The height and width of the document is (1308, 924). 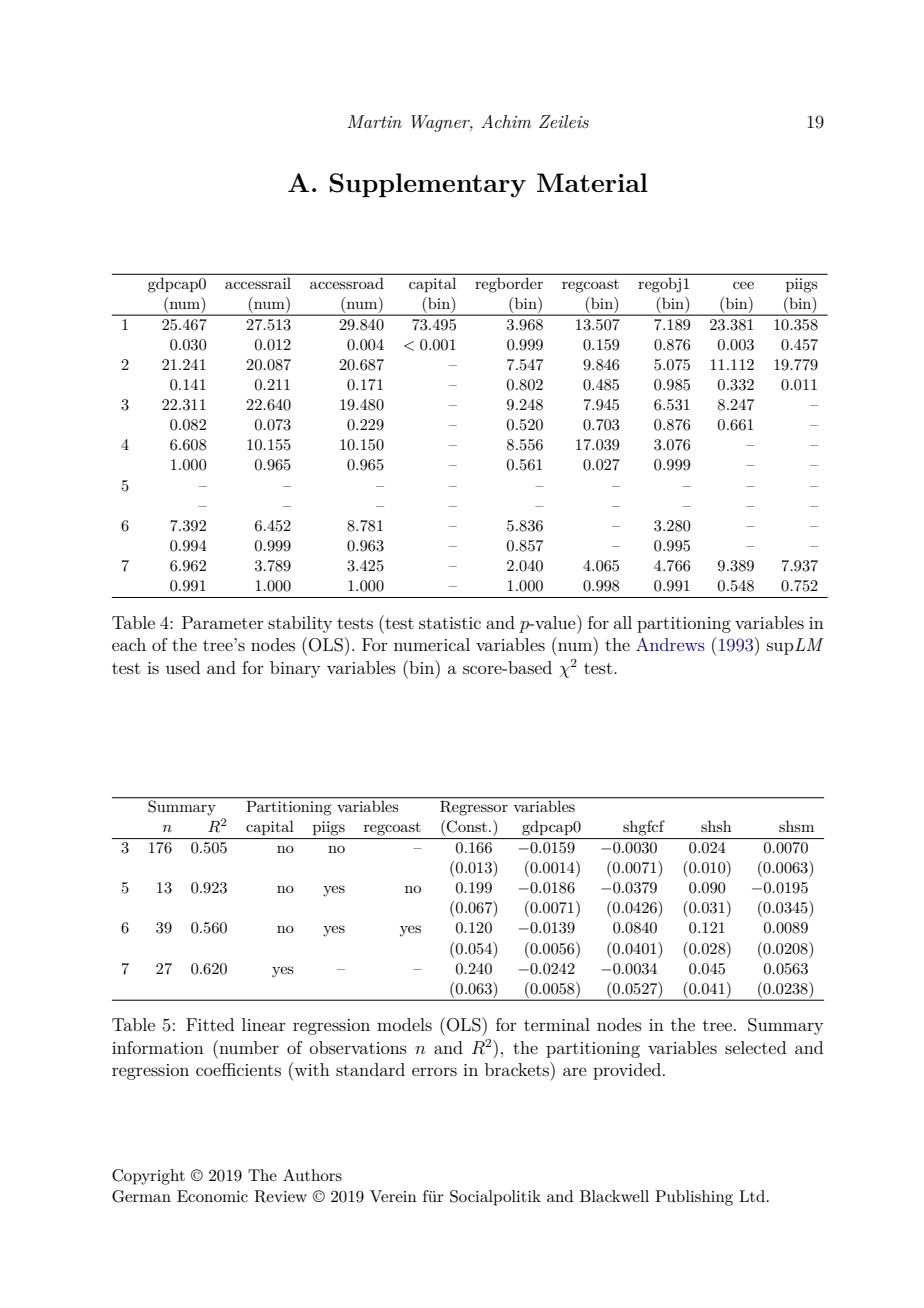 I want to click on numerical, so click(x=432, y=644).
